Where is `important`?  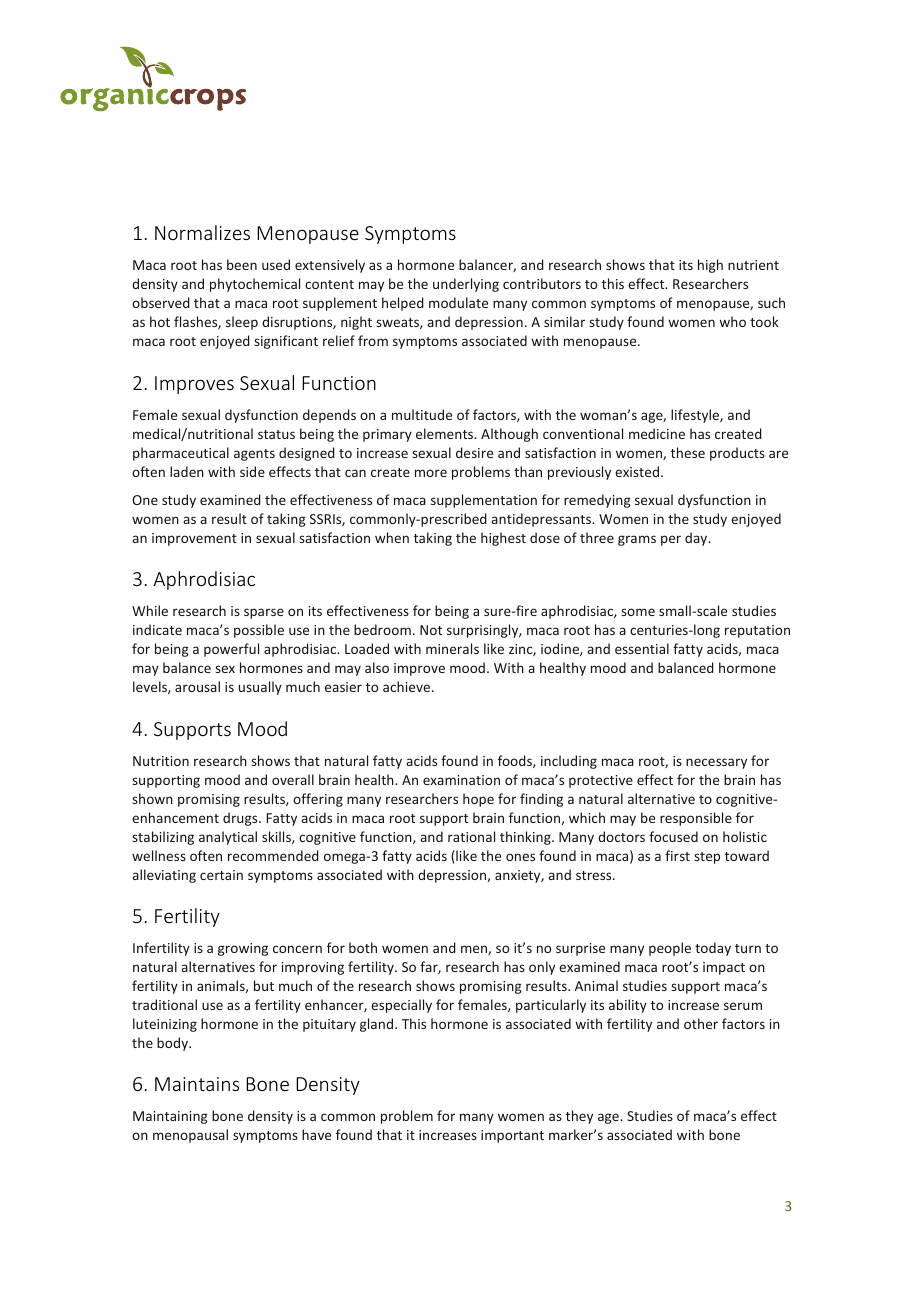 important is located at coordinates (512, 1136).
